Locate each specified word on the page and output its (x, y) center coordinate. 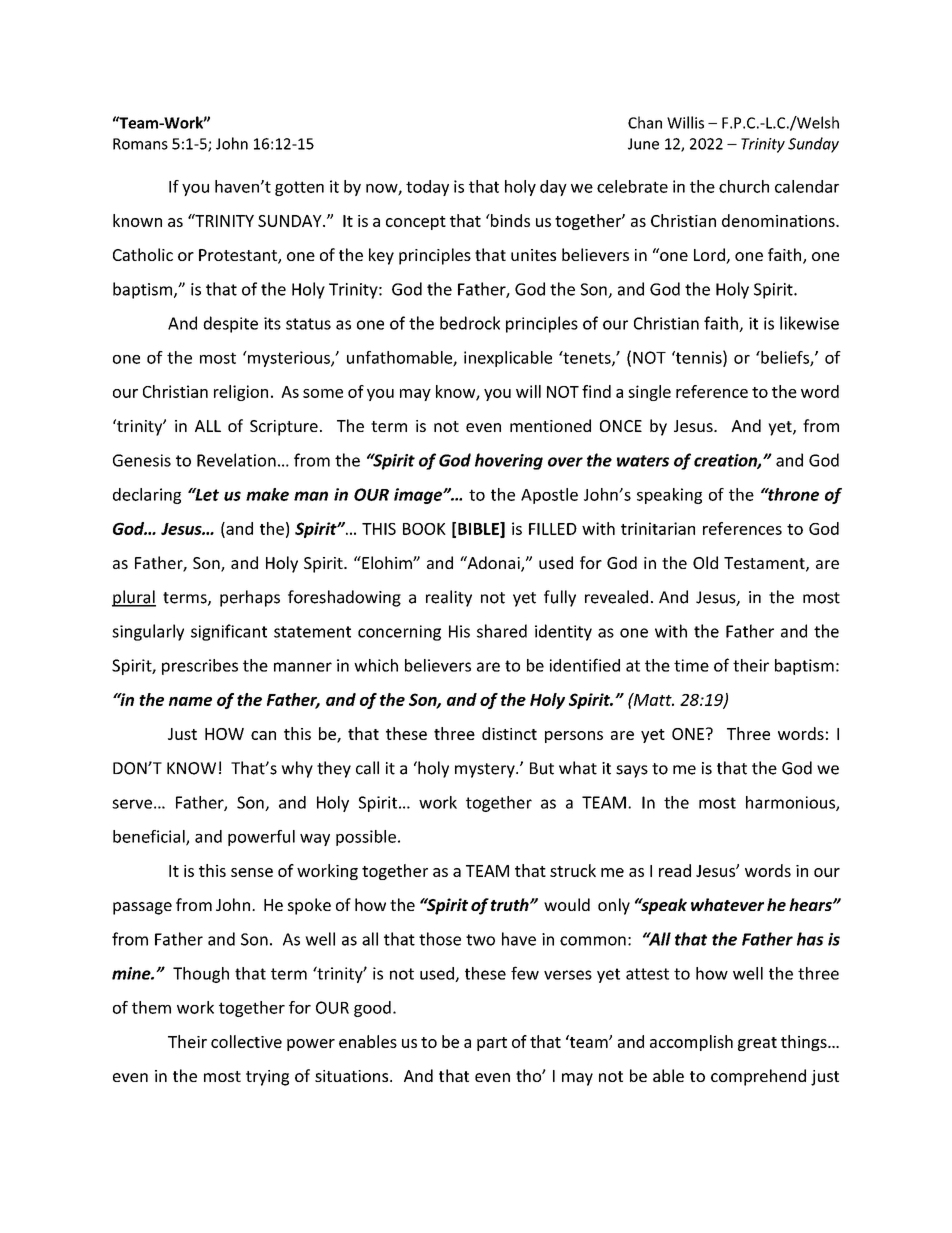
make (267, 494)
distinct (509, 733)
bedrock (470, 323)
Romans (140, 144)
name (190, 701)
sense (252, 872)
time (691, 665)
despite (230, 324)
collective (246, 1041)
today (427, 188)
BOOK (424, 529)
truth (511, 904)
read (675, 870)
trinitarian (658, 528)
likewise (809, 323)
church (744, 186)
